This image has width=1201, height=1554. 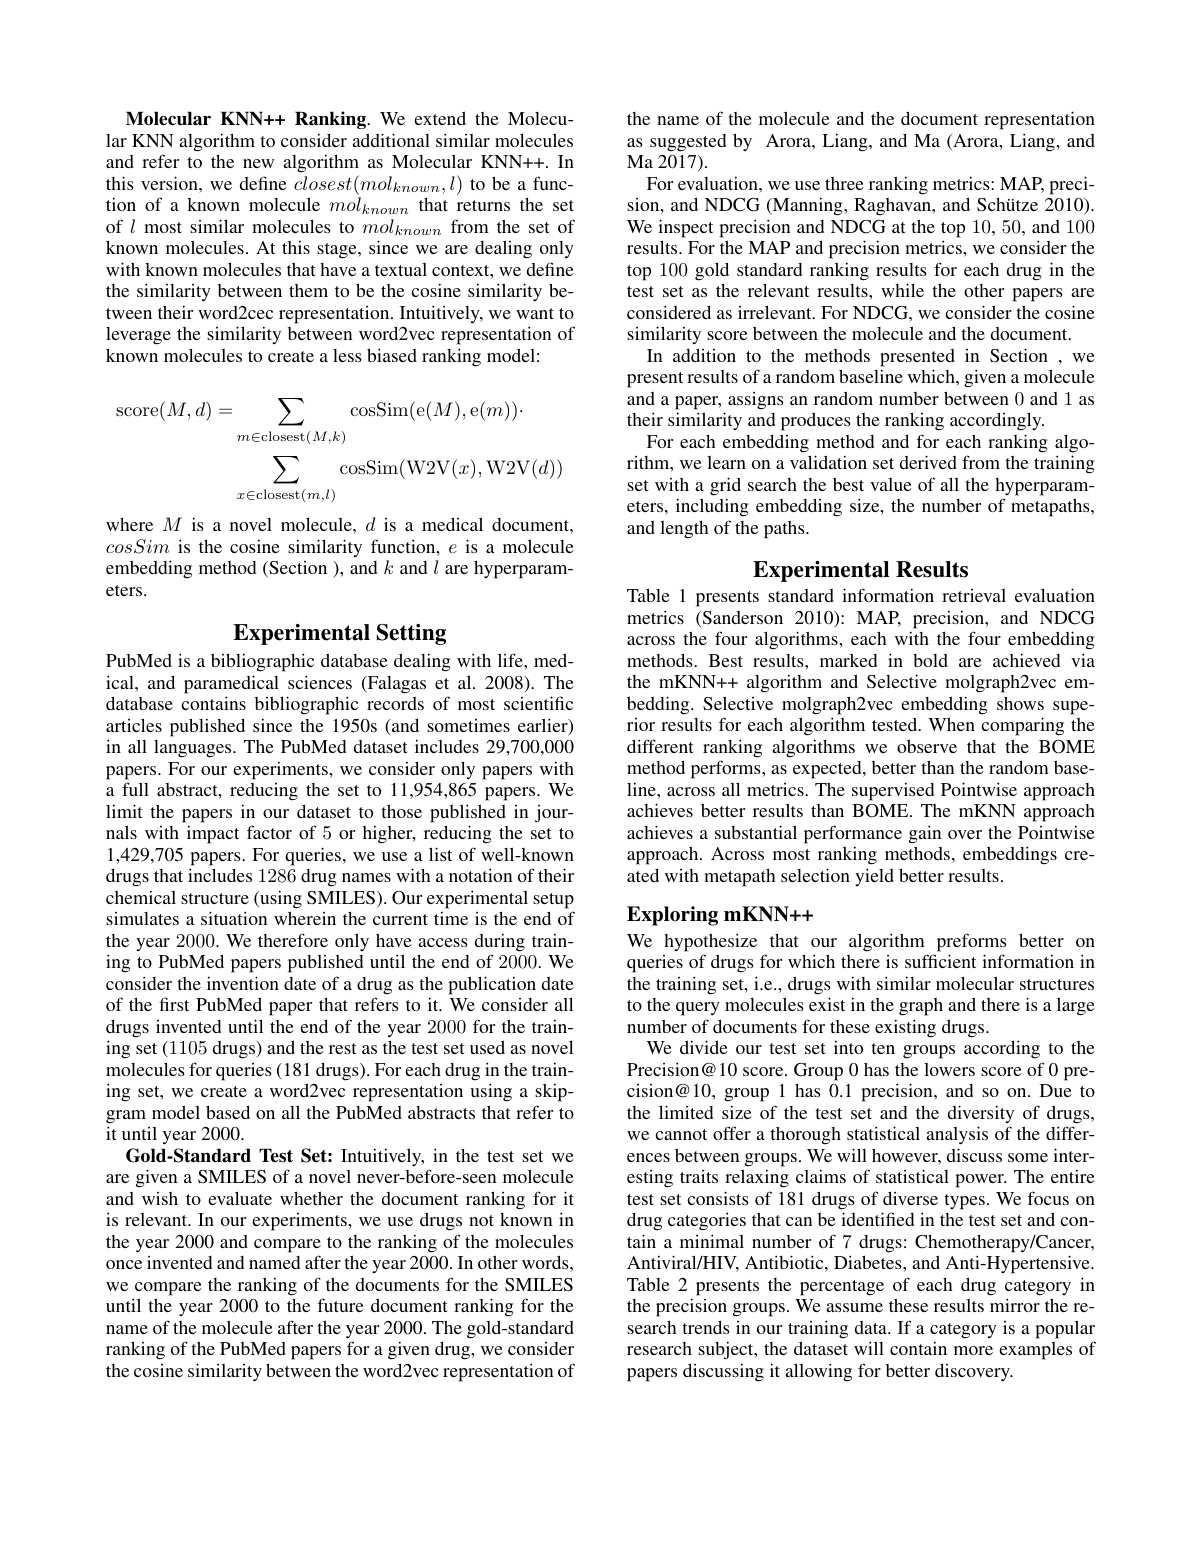 I want to click on Setting, so click(x=411, y=634).
